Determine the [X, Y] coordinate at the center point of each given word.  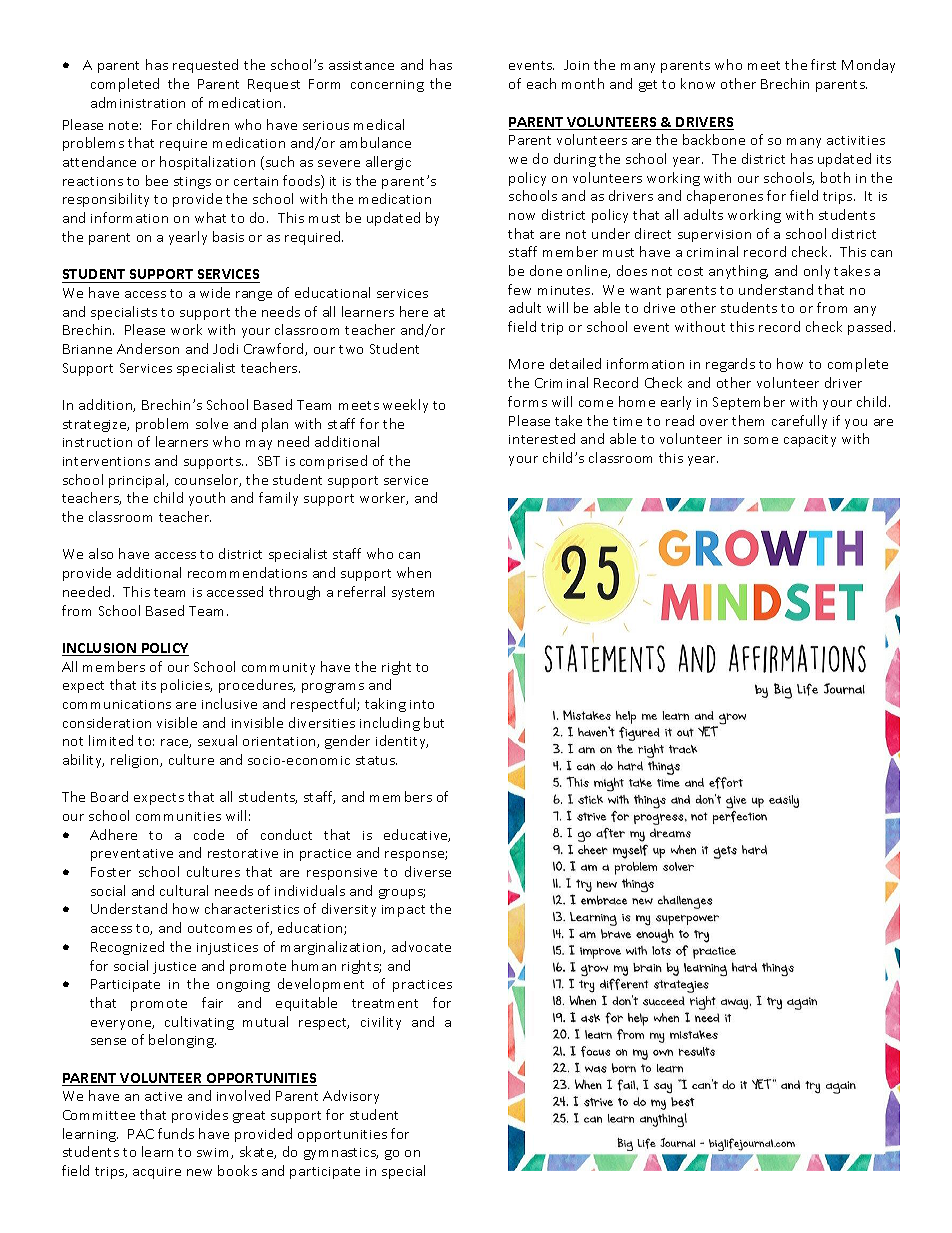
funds [176, 1133]
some [761, 440]
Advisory [351, 1097]
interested [542, 438]
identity [402, 742]
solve [212, 423]
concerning [387, 86]
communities [178, 816]
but [434, 722]
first [823, 64]
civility [381, 1023]
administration [138, 102]
